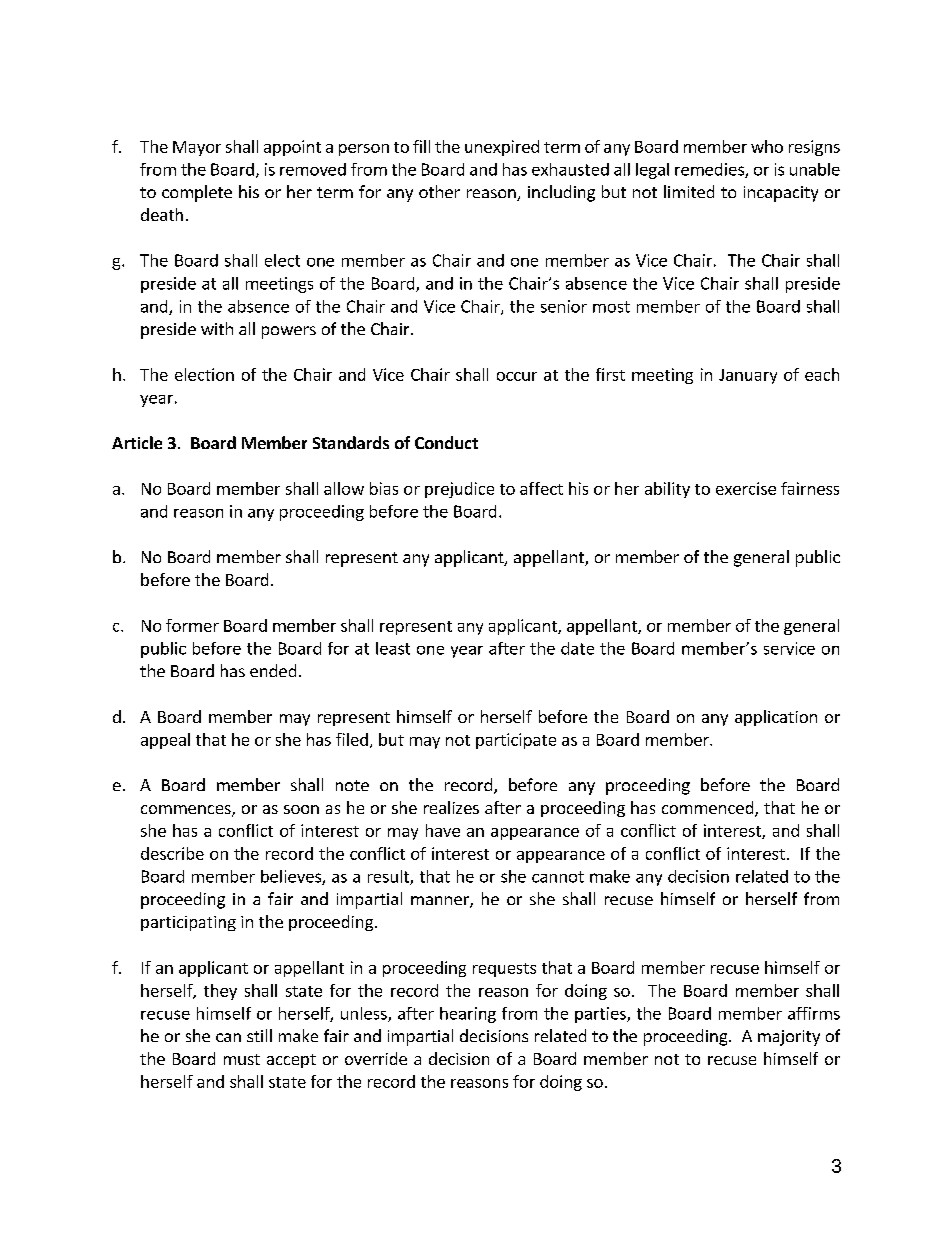  Describe the element at coordinates (710, 170) in the document. I see `remedies` at that location.
